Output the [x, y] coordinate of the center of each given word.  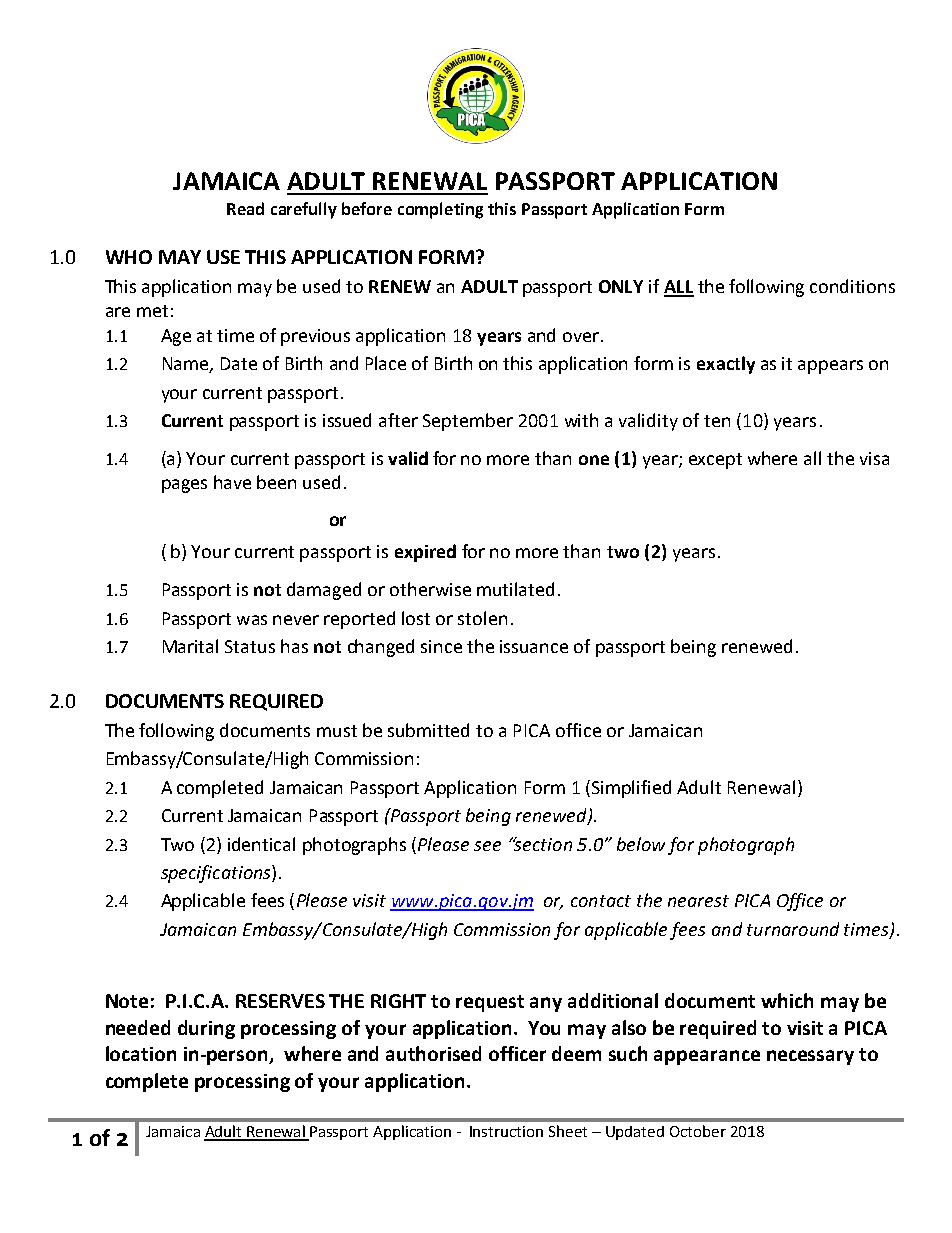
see [487, 846]
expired [425, 553]
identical [261, 844]
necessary [810, 1057]
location [141, 1053]
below [641, 844]
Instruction [506, 1131]
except [715, 461]
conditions [852, 286]
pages [184, 486]
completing [440, 210]
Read [245, 208]
